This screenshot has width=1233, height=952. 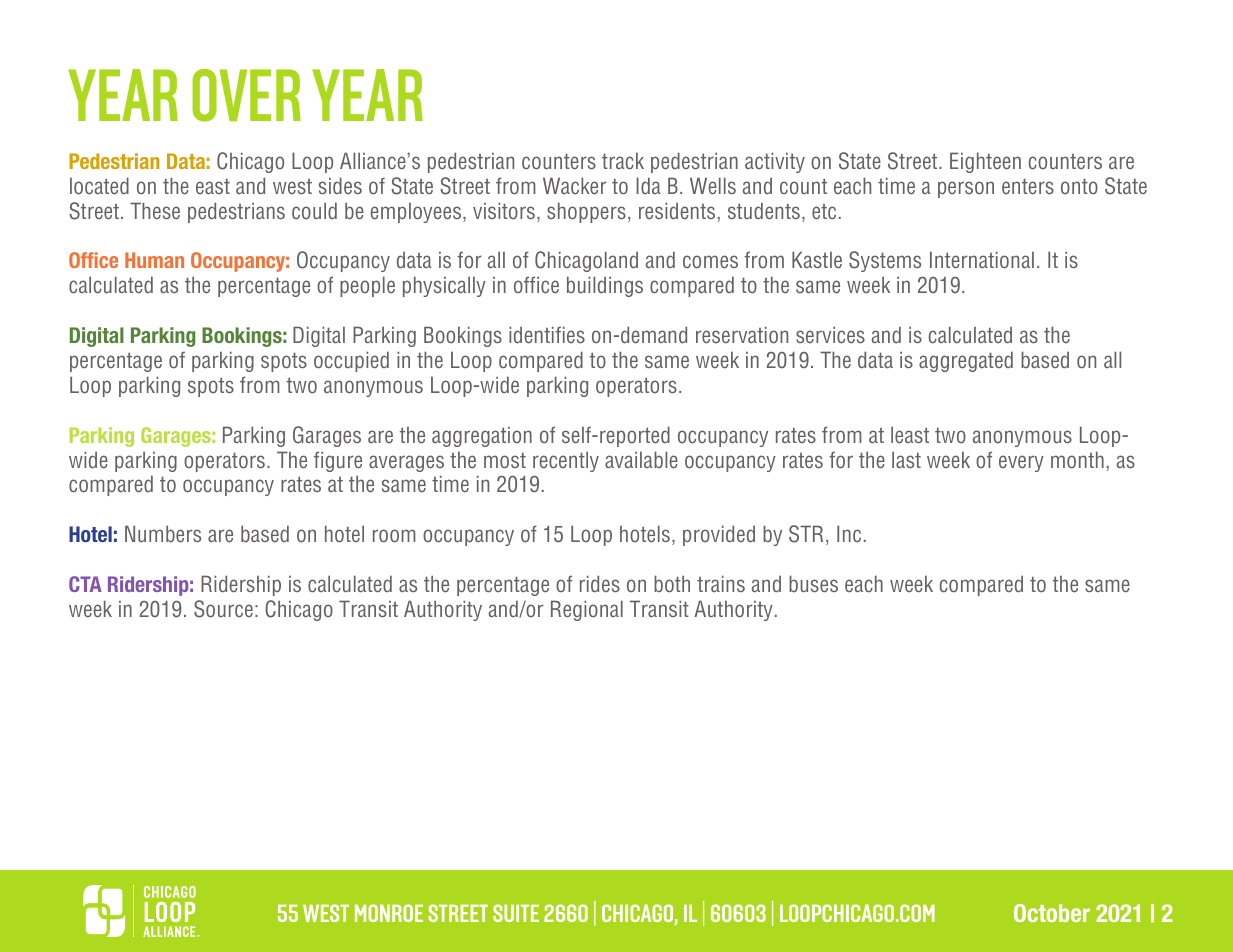 I want to click on Source, so click(x=223, y=609).
